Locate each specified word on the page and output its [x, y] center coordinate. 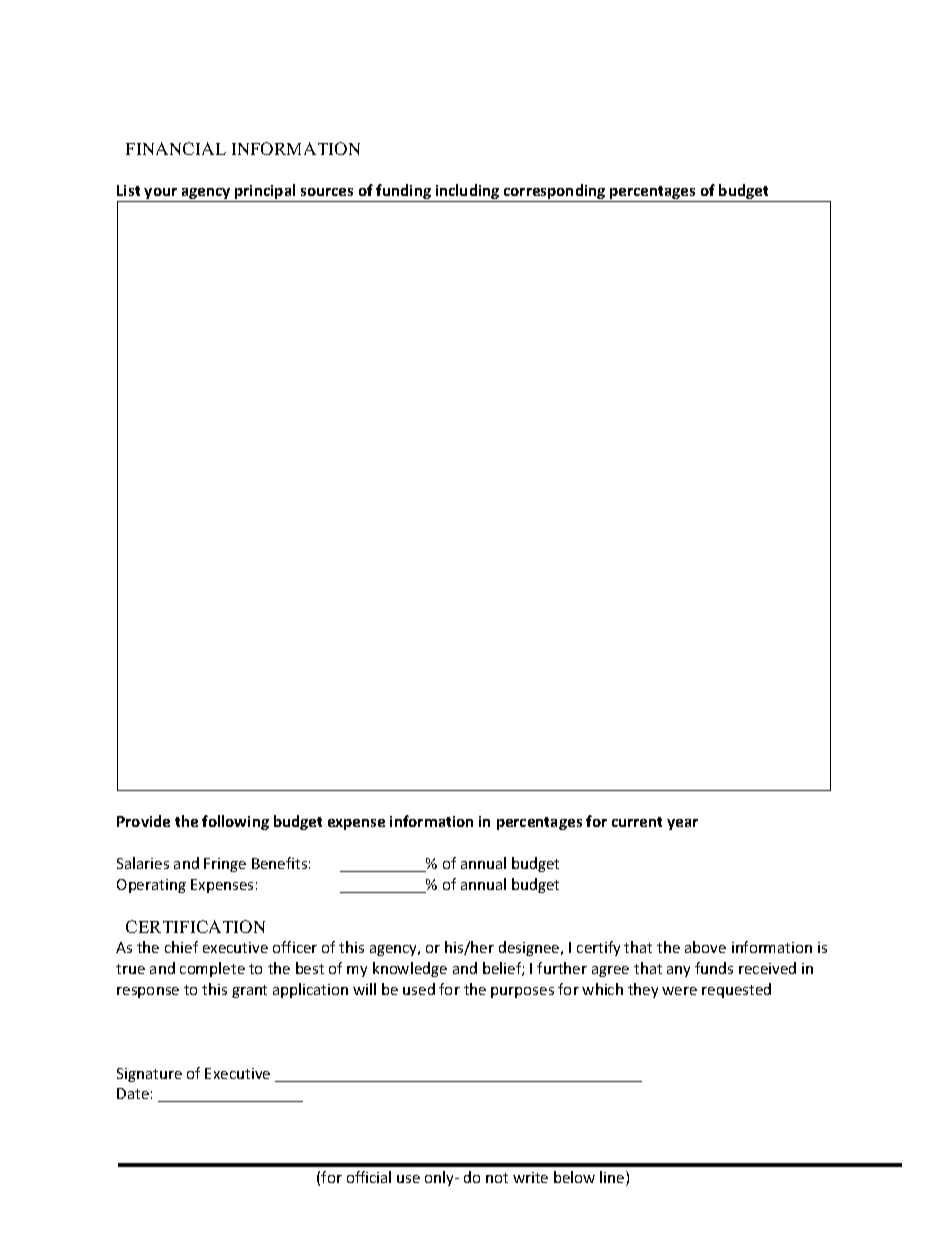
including [468, 193]
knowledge [410, 969]
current [637, 822]
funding [404, 193]
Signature [149, 1075]
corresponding [555, 193]
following [235, 822]
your [161, 195]
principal [265, 193]
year [682, 824]
